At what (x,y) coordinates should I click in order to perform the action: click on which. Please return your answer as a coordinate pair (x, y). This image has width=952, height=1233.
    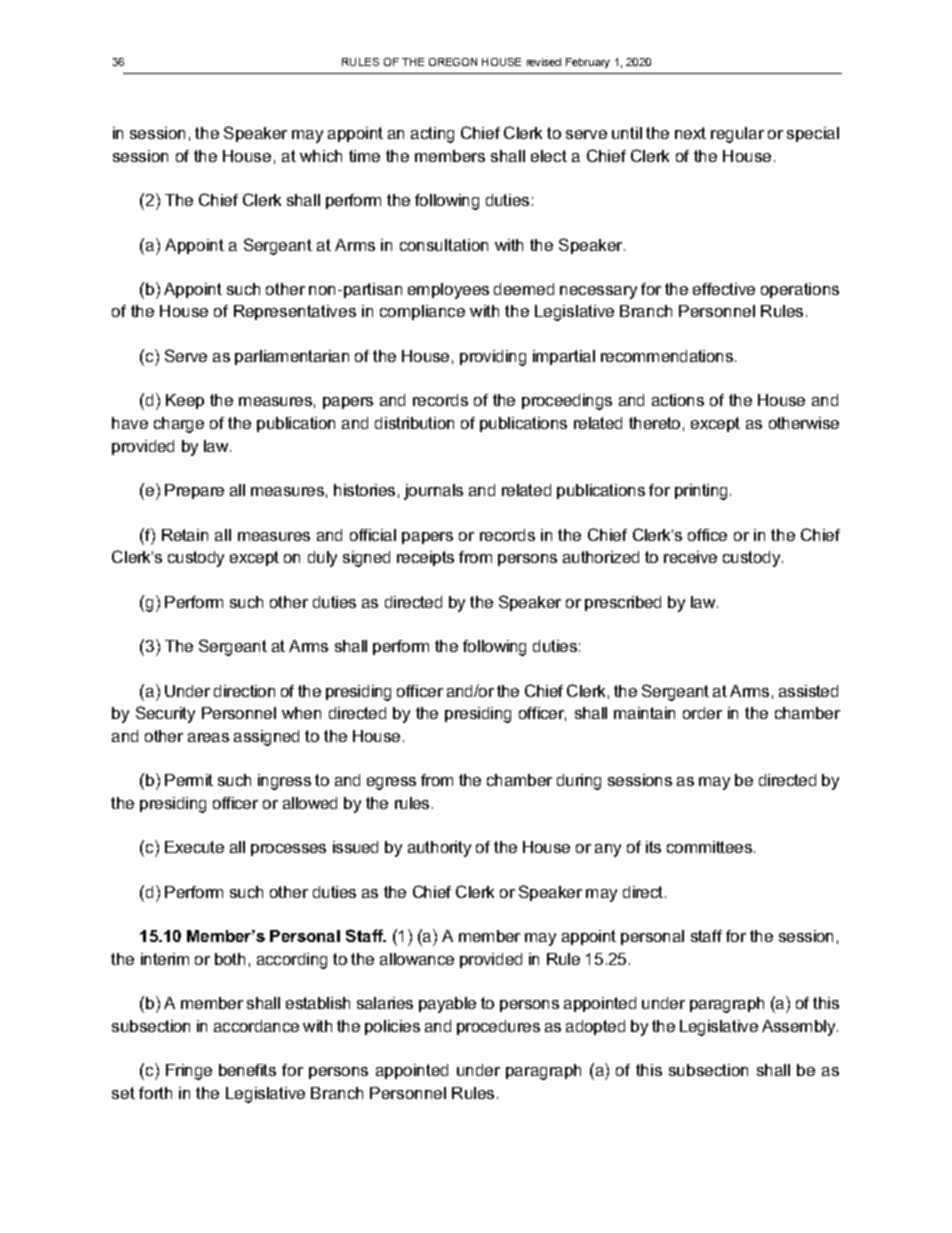
    Looking at the image, I should click on (321, 156).
